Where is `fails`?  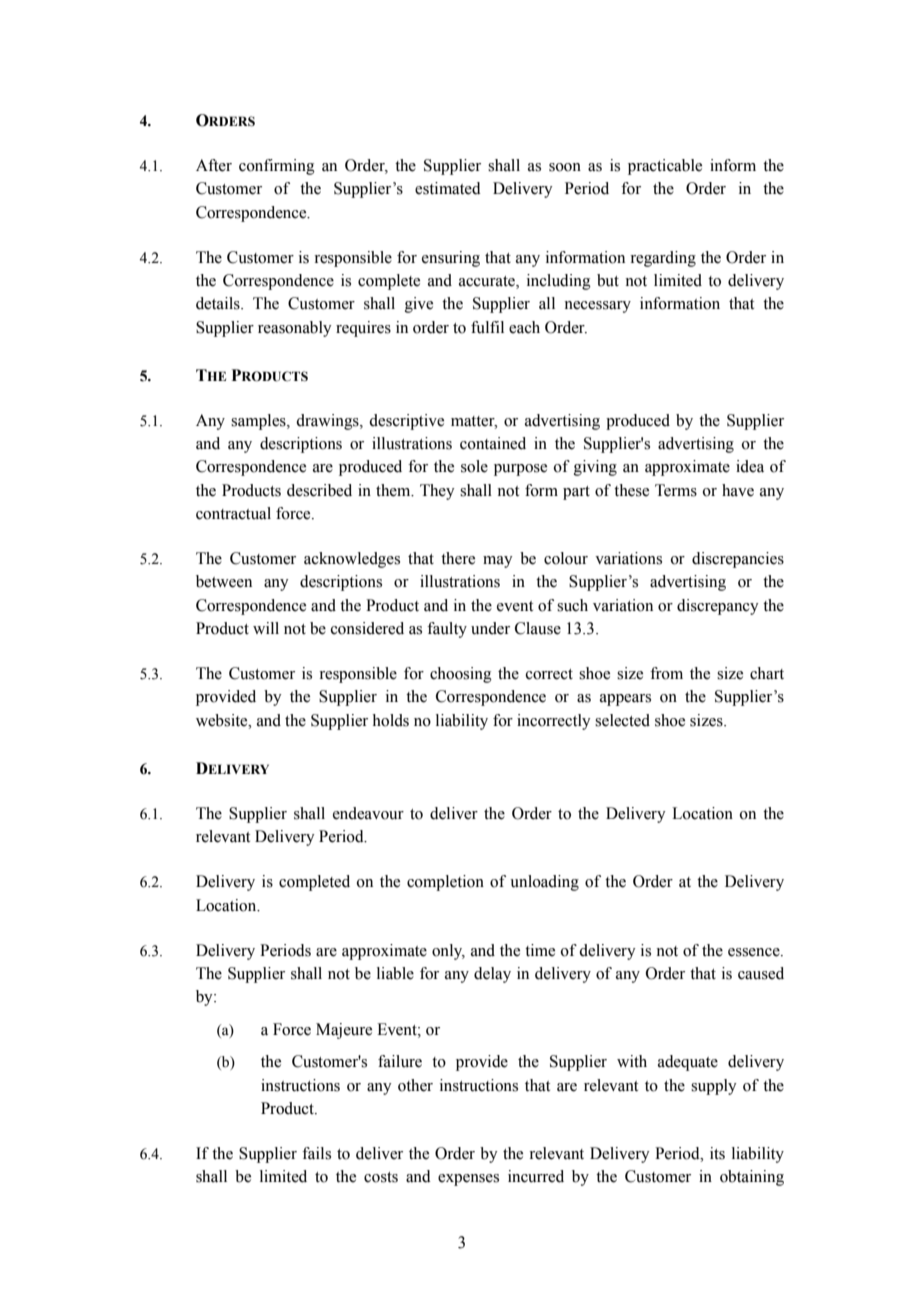
fails is located at coordinates (316, 1153).
